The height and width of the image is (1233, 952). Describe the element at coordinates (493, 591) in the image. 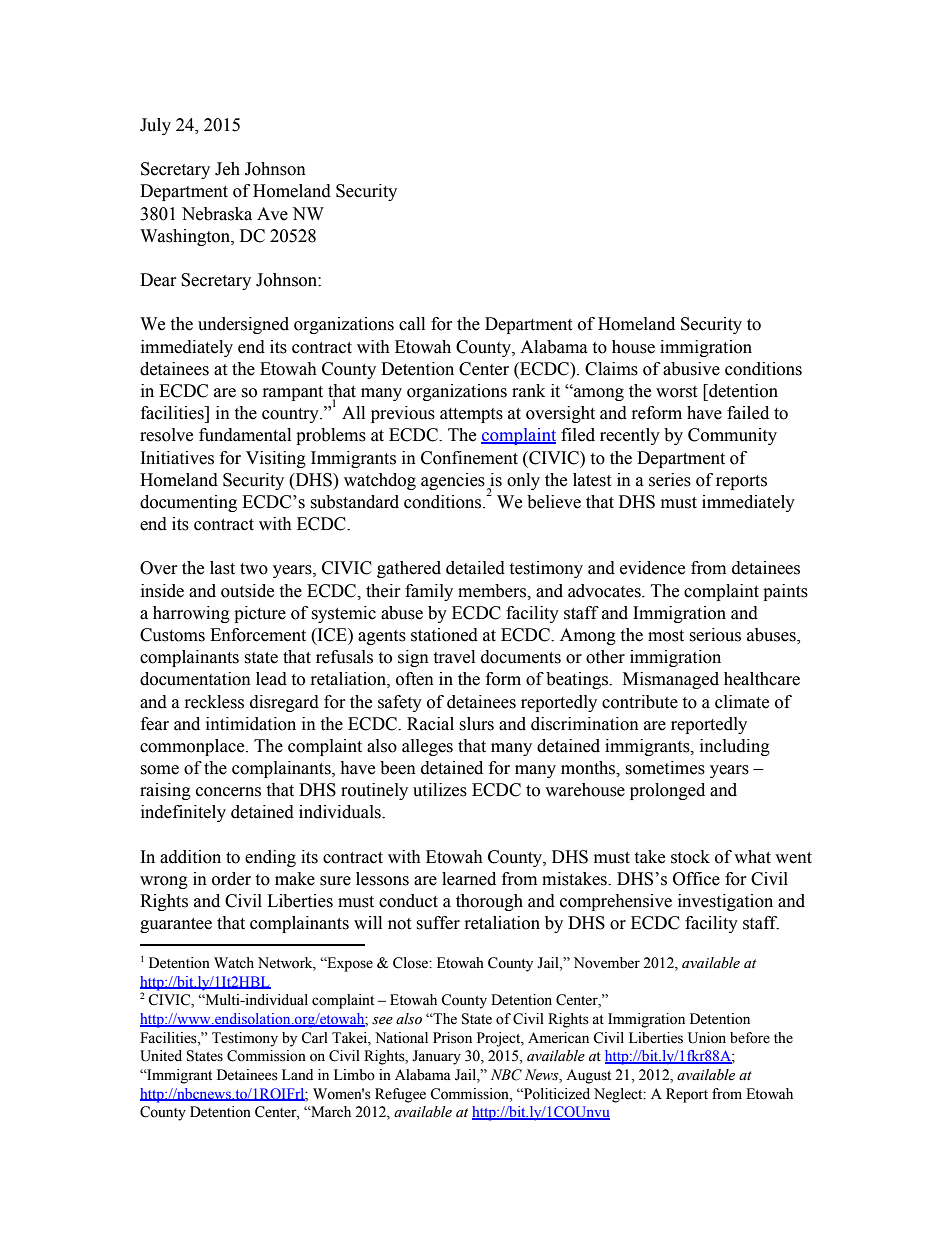

I see `members` at that location.
